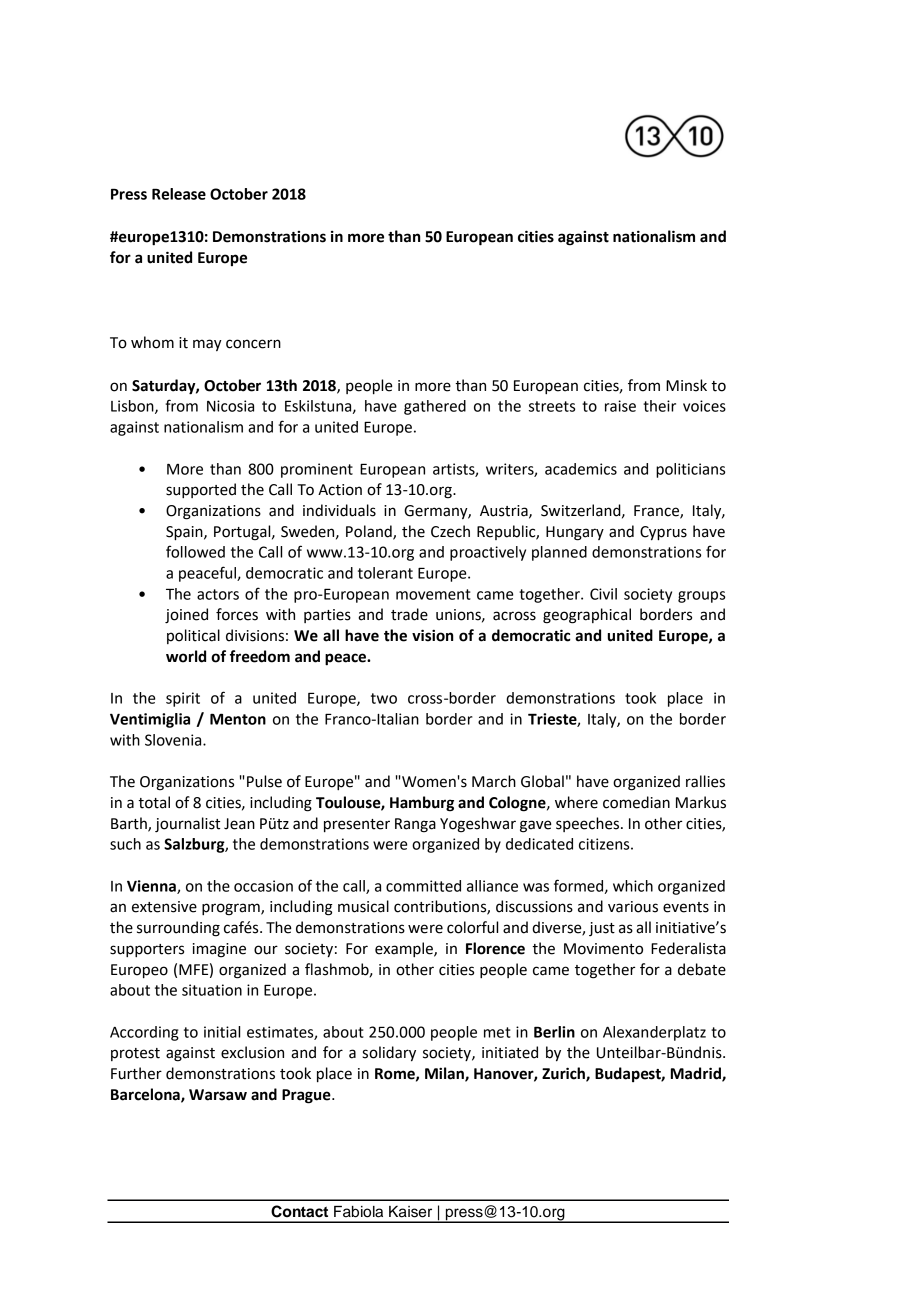 Image resolution: width=924 pixels, height=1308 pixels. Describe the element at coordinates (384, 698) in the page. I see `two` at that location.
